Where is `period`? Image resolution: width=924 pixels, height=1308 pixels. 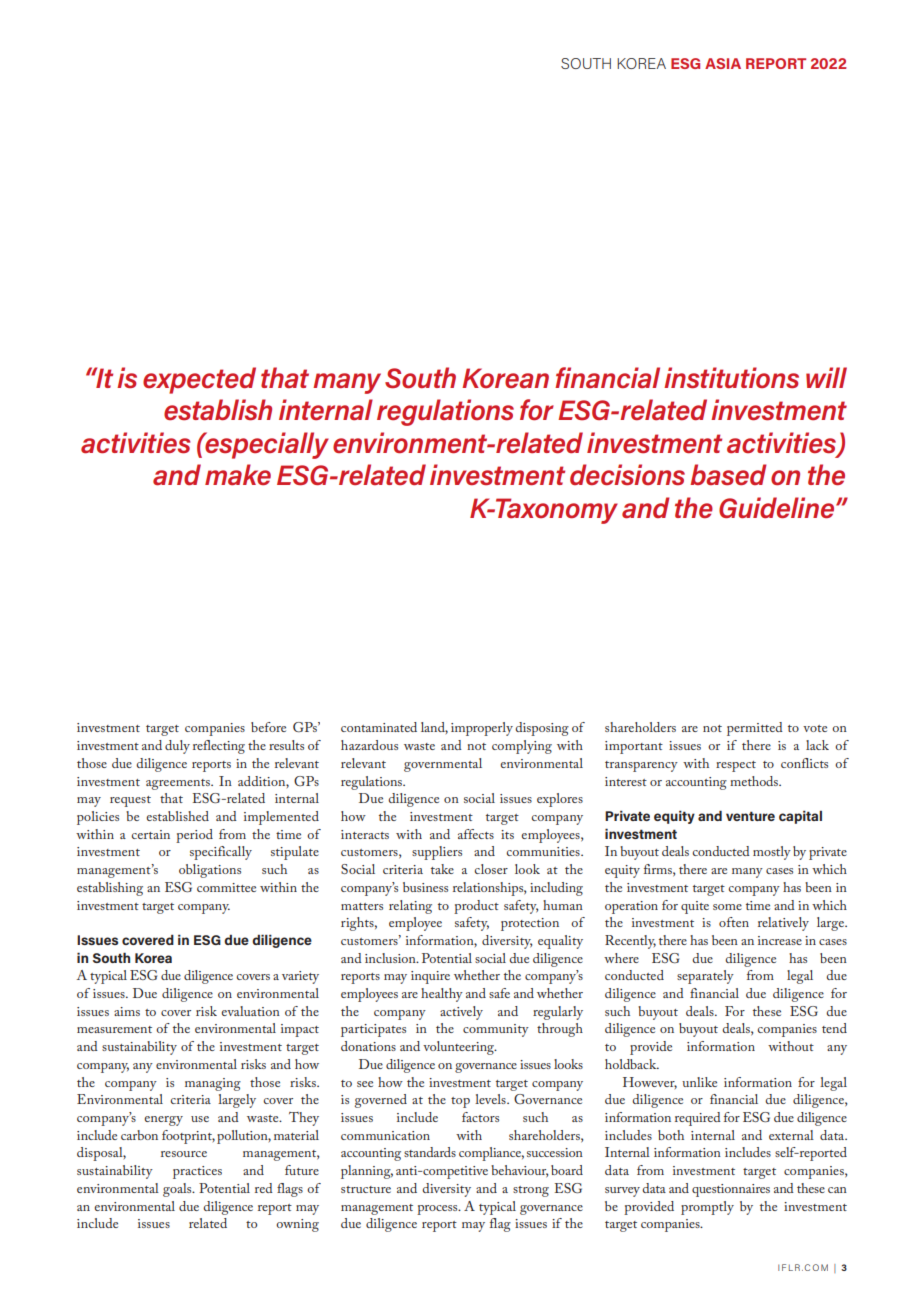 period is located at coordinates (194, 836).
